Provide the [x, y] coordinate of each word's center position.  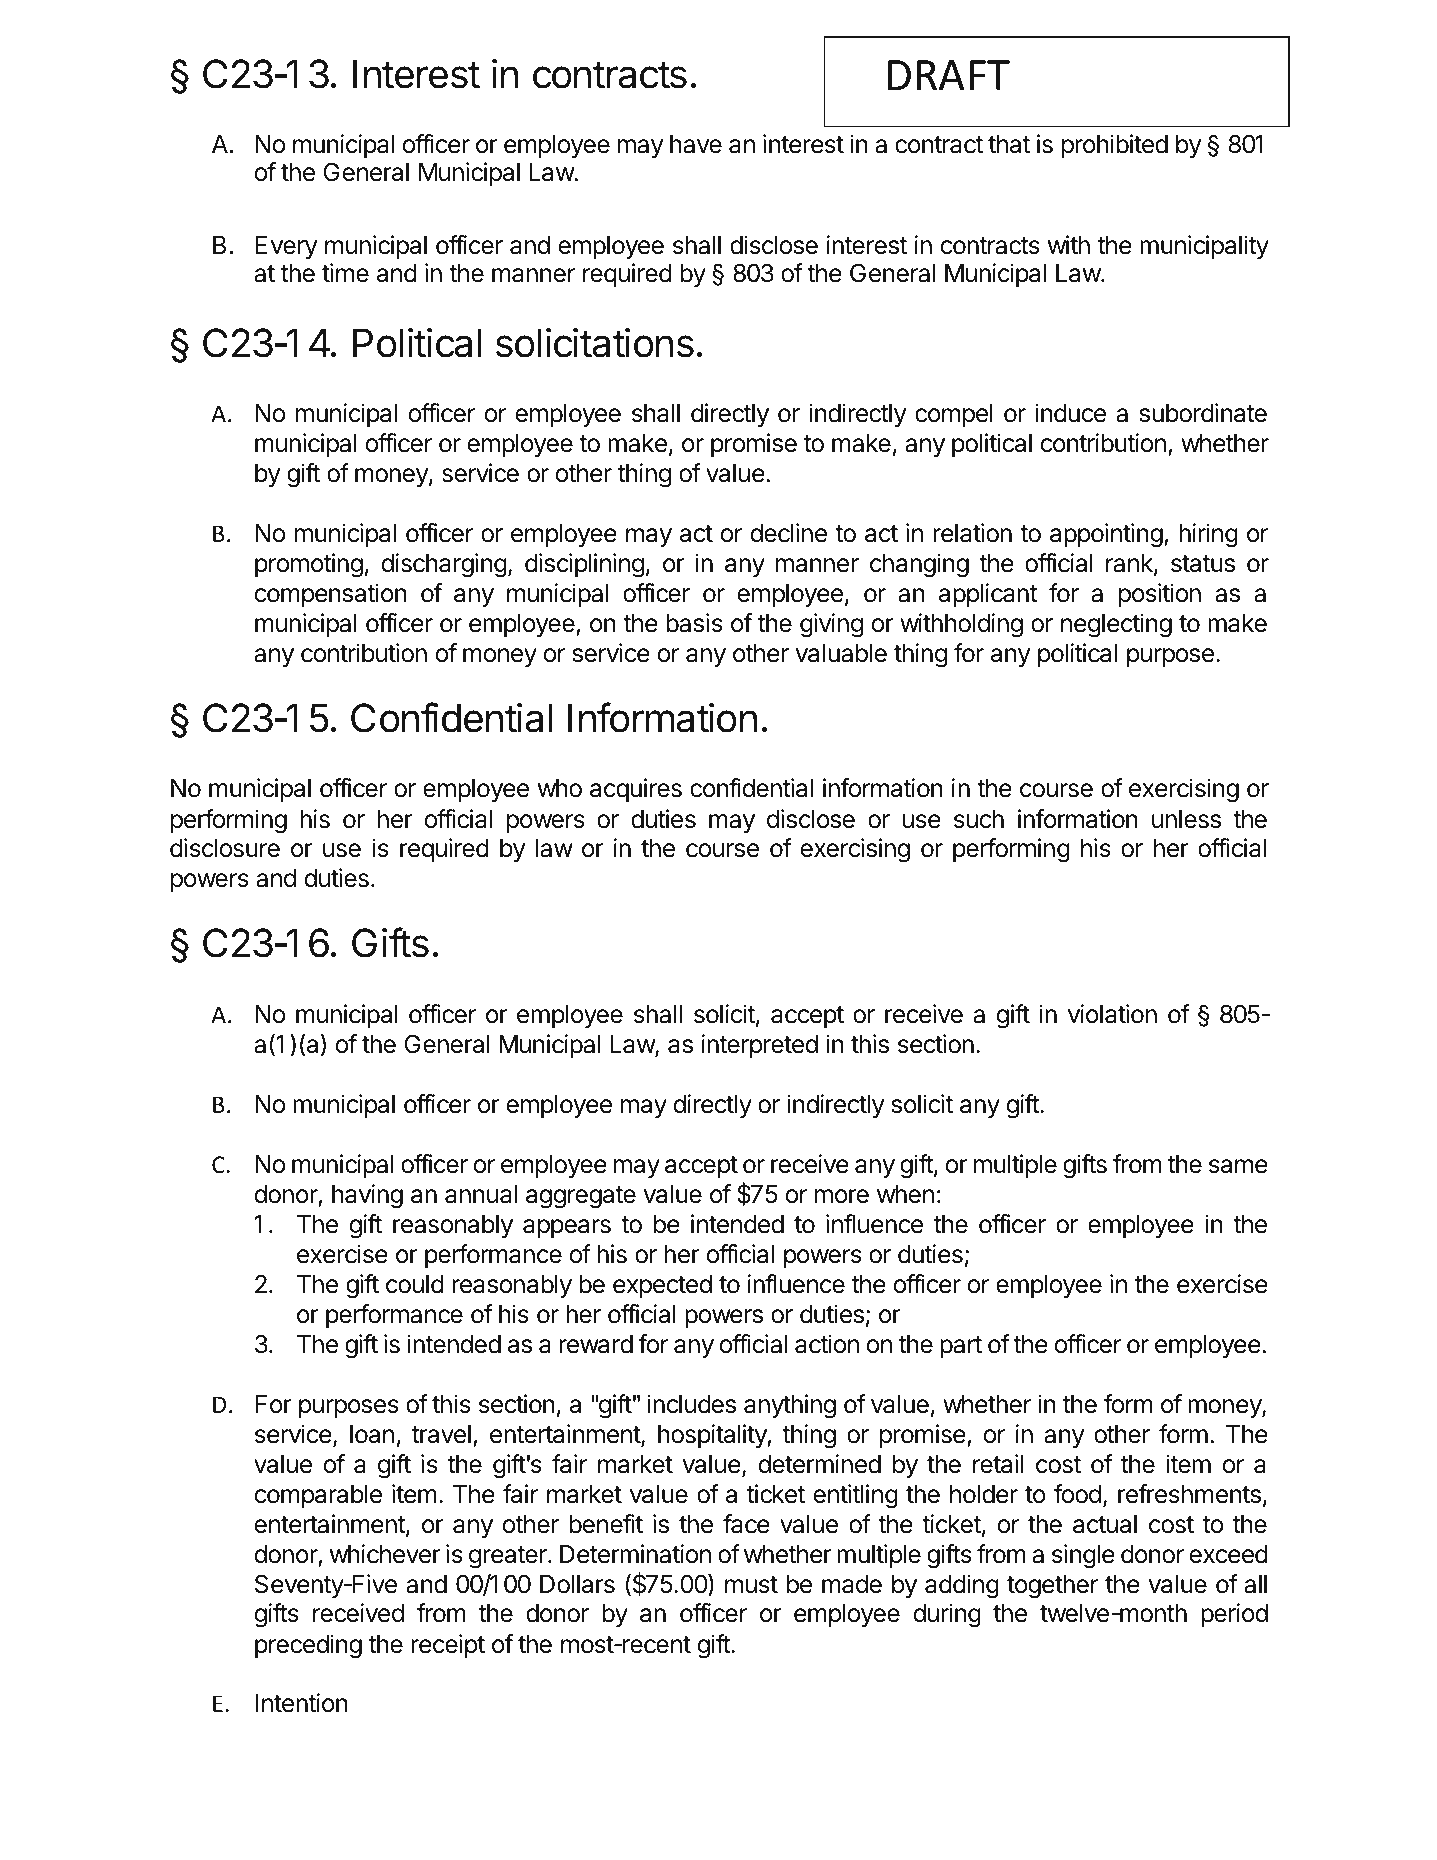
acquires [636, 790]
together [1052, 1587]
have [696, 144]
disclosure [225, 848]
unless [1186, 819]
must [751, 1585]
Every [286, 247]
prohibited [1115, 146]
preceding [308, 1646]
